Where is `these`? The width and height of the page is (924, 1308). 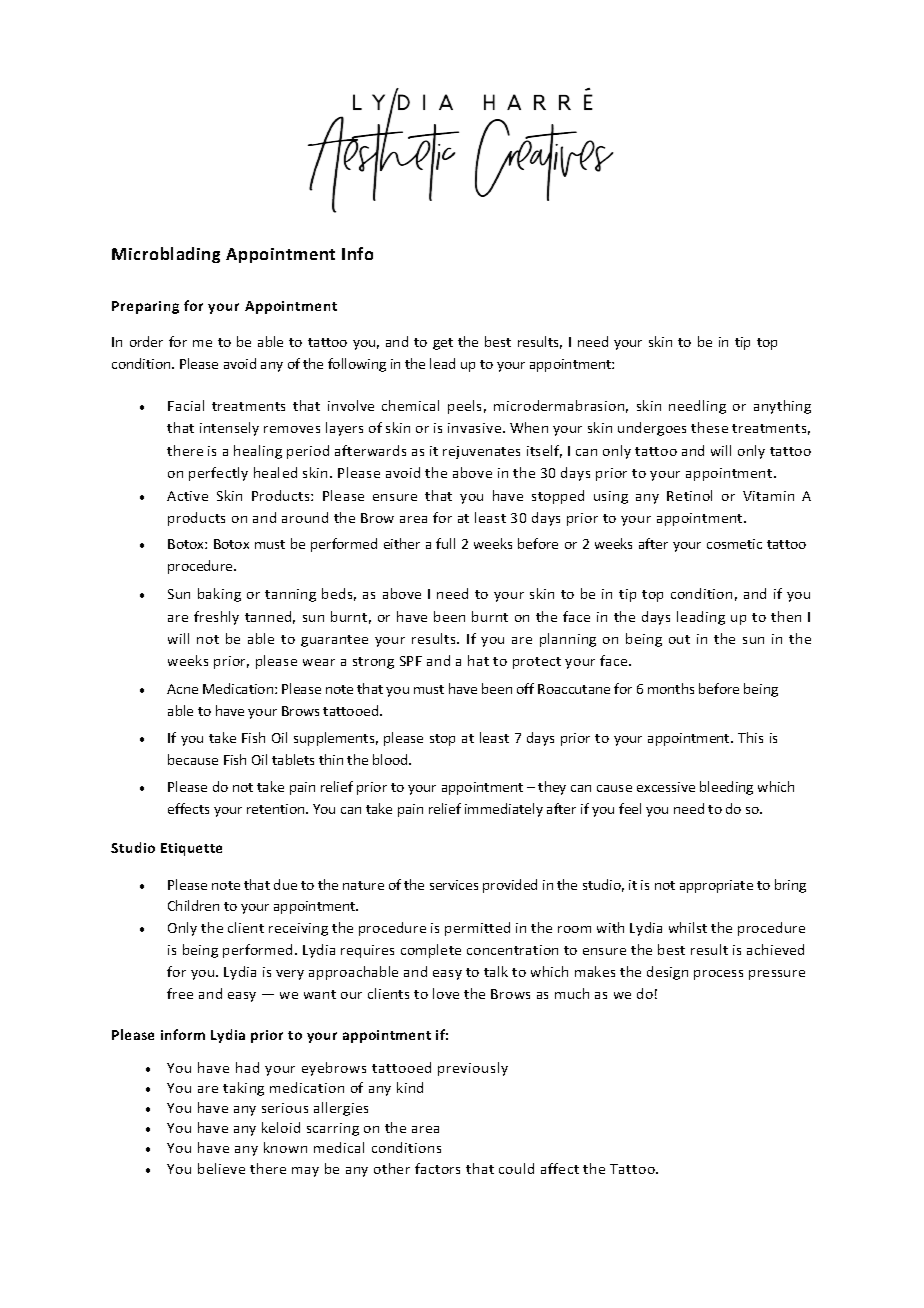
these is located at coordinates (709, 427).
